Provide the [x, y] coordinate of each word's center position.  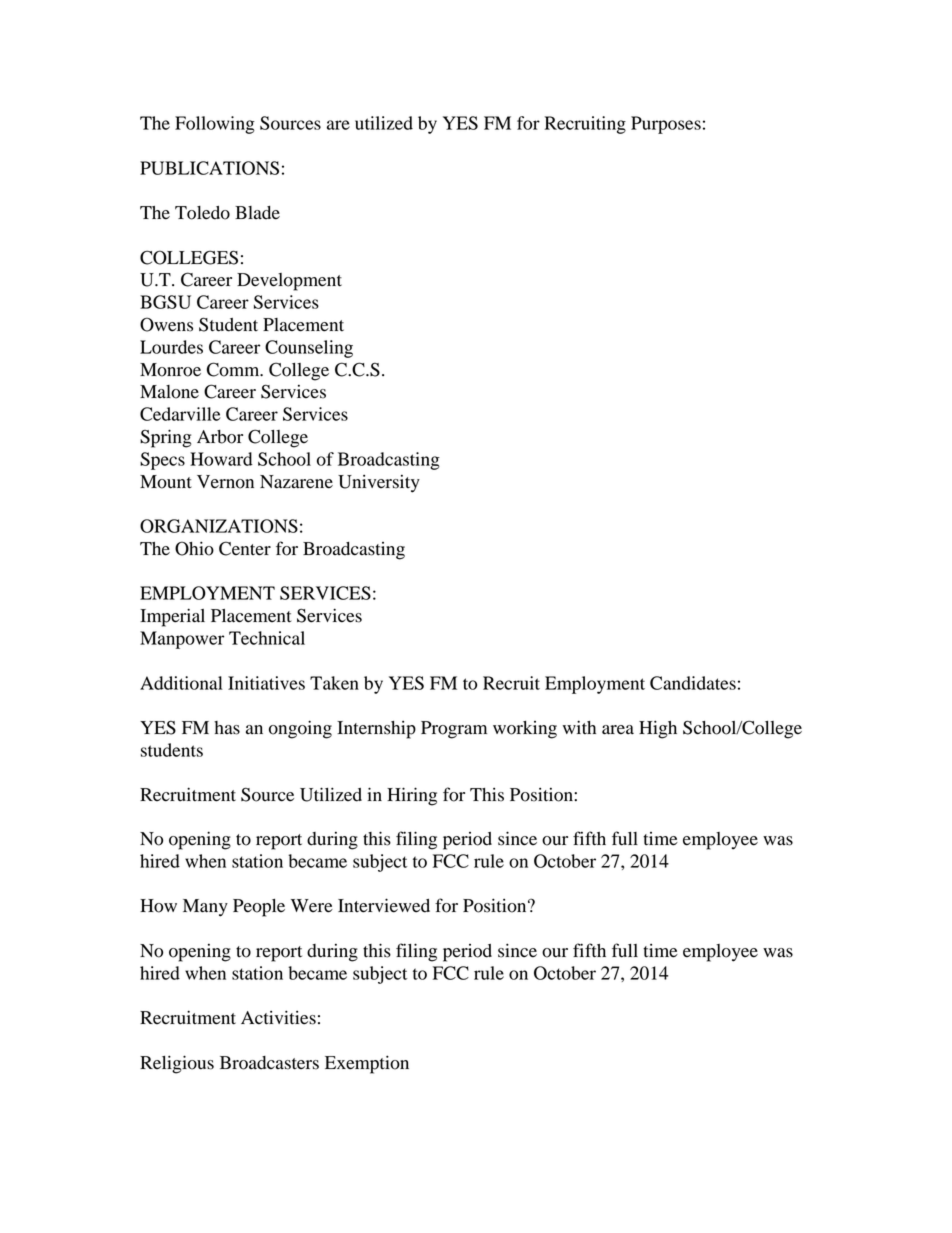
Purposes [666, 125]
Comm [234, 369]
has [227, 728]
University [379, 484]
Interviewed [384, 905]
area [618, 730]
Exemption [367, 1064]
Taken [334, 683]
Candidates [693, 683]
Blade [257, 213]
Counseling [309, 349]
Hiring [412, 796]
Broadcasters [269, 1063]
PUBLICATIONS [209, 168]
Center [245, 548]
